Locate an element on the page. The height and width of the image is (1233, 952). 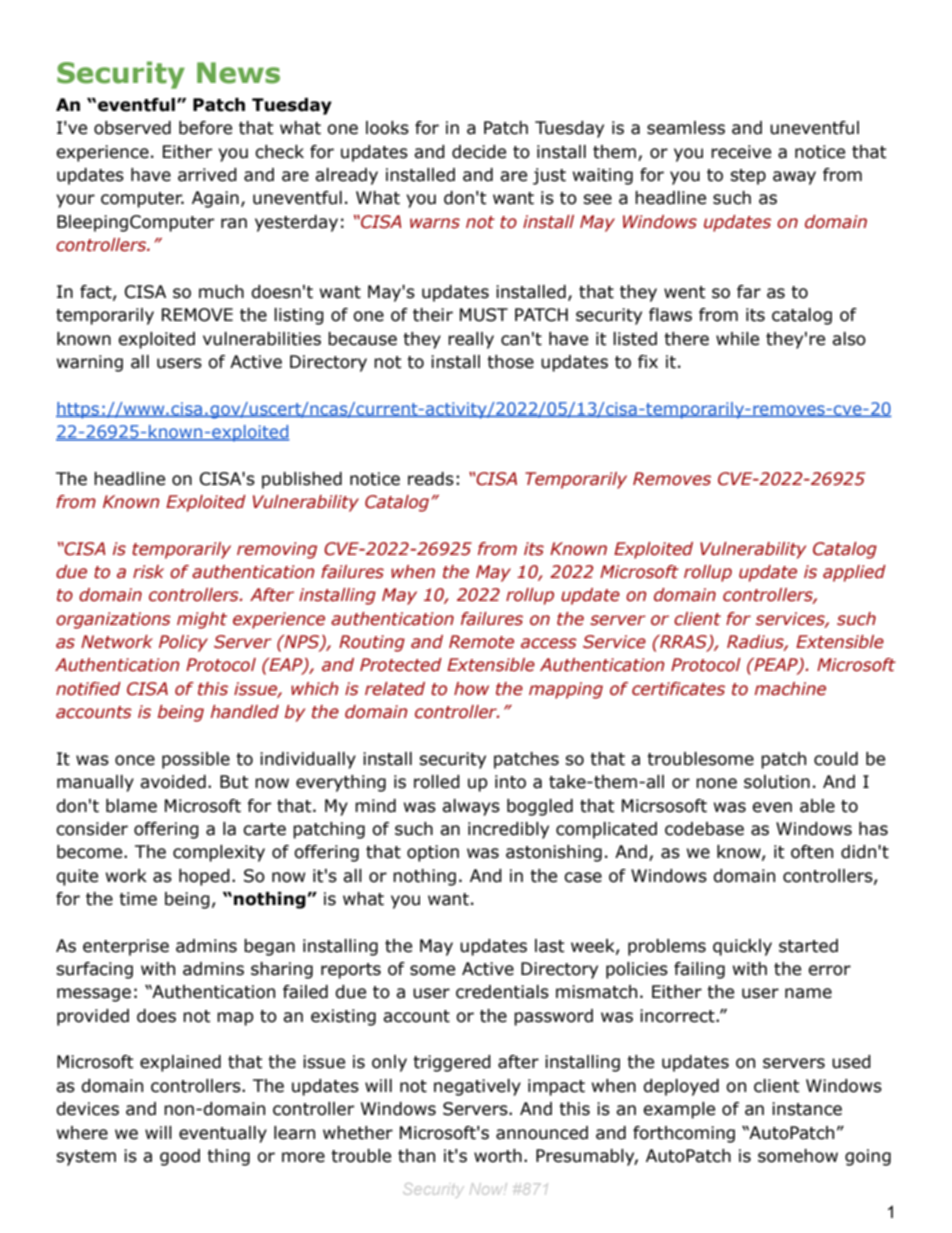
receive is located at coordinates (741, 152).
